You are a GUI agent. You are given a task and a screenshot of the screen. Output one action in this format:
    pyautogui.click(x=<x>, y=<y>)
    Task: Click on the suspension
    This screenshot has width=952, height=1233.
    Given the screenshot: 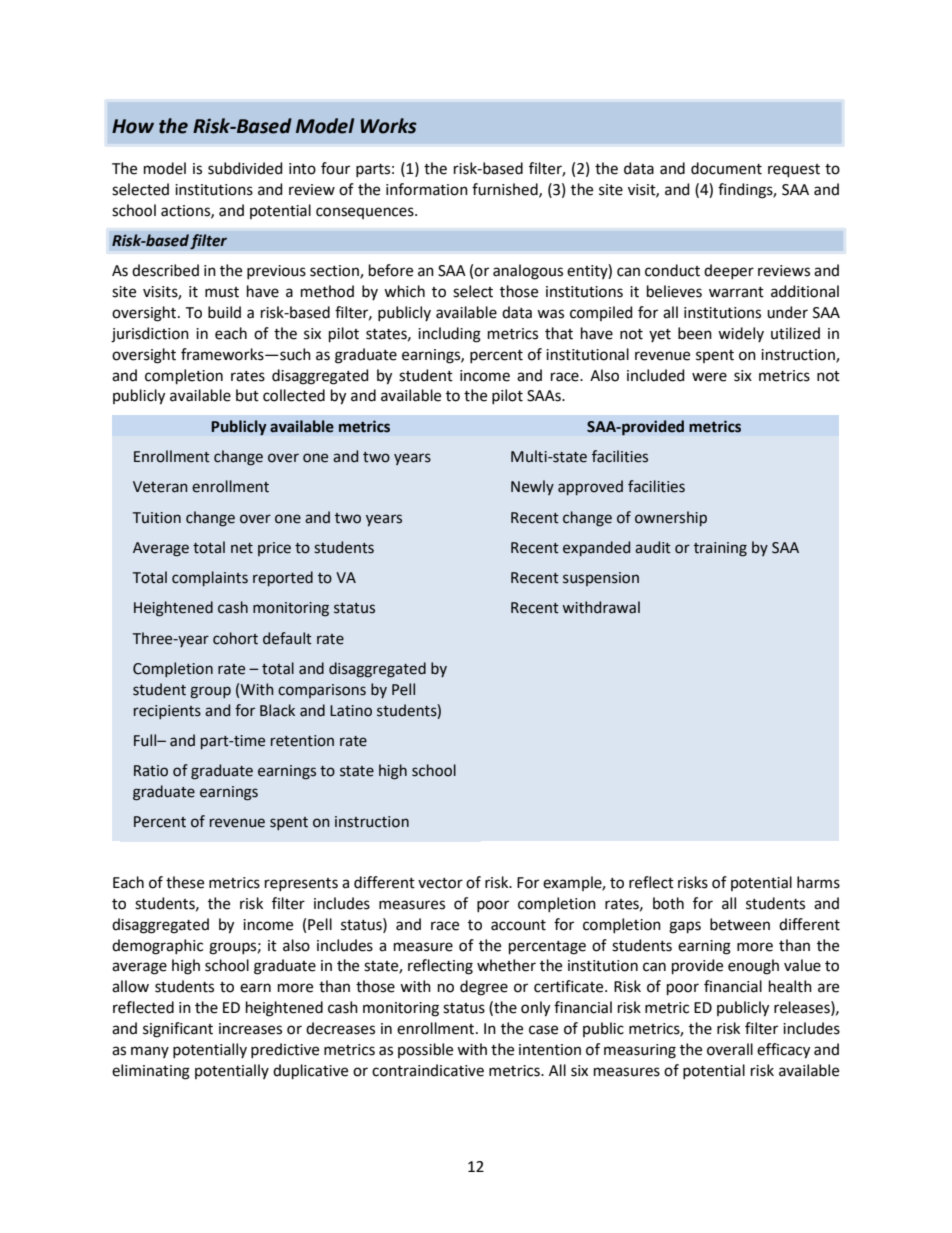 What is the action you would take?
    pyautogui.click(x=601, y=579)
